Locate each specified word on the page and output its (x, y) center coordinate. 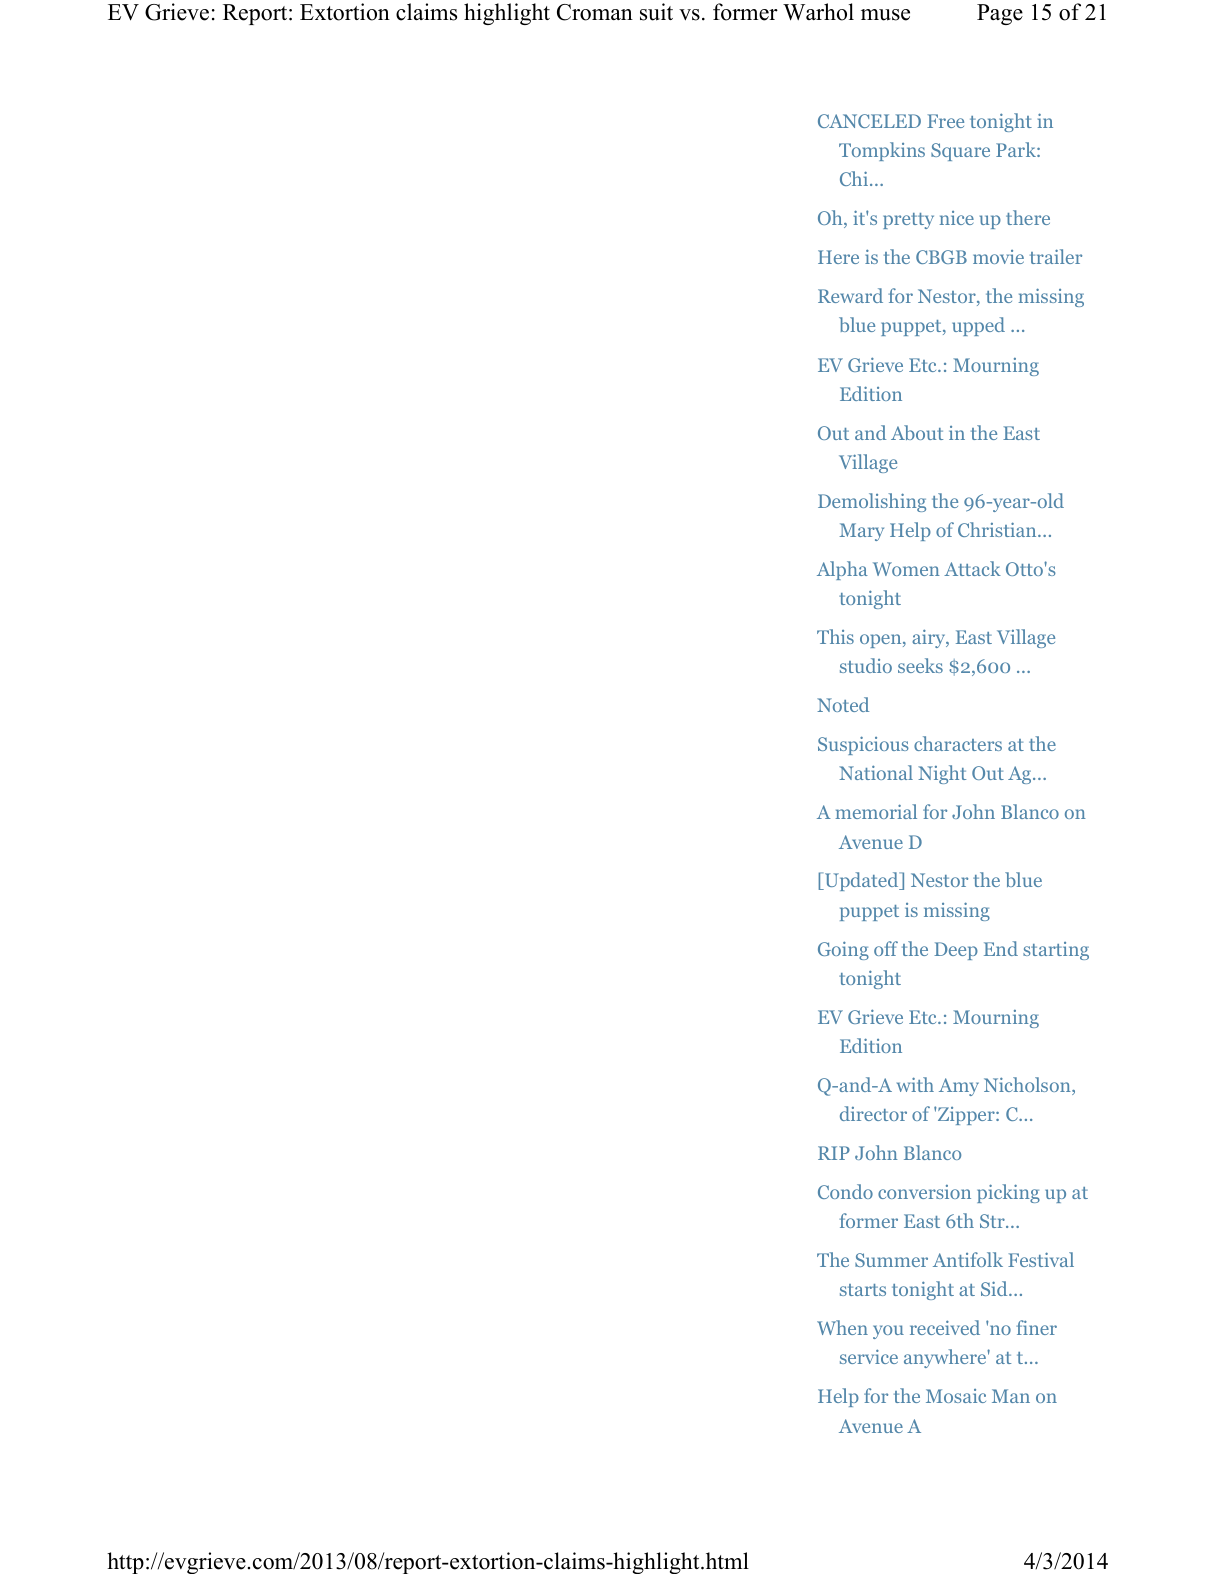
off (886, 948)
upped (978, 326)
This (835, 636)
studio (866, 665)
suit (656, 12)
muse (885, 15)
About (917, 432)
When (842, 1327)
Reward (850, 295)
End (1001, 948)
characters (958, 743)
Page (1000, 14)
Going (843, 950)
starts (863, 1290)
